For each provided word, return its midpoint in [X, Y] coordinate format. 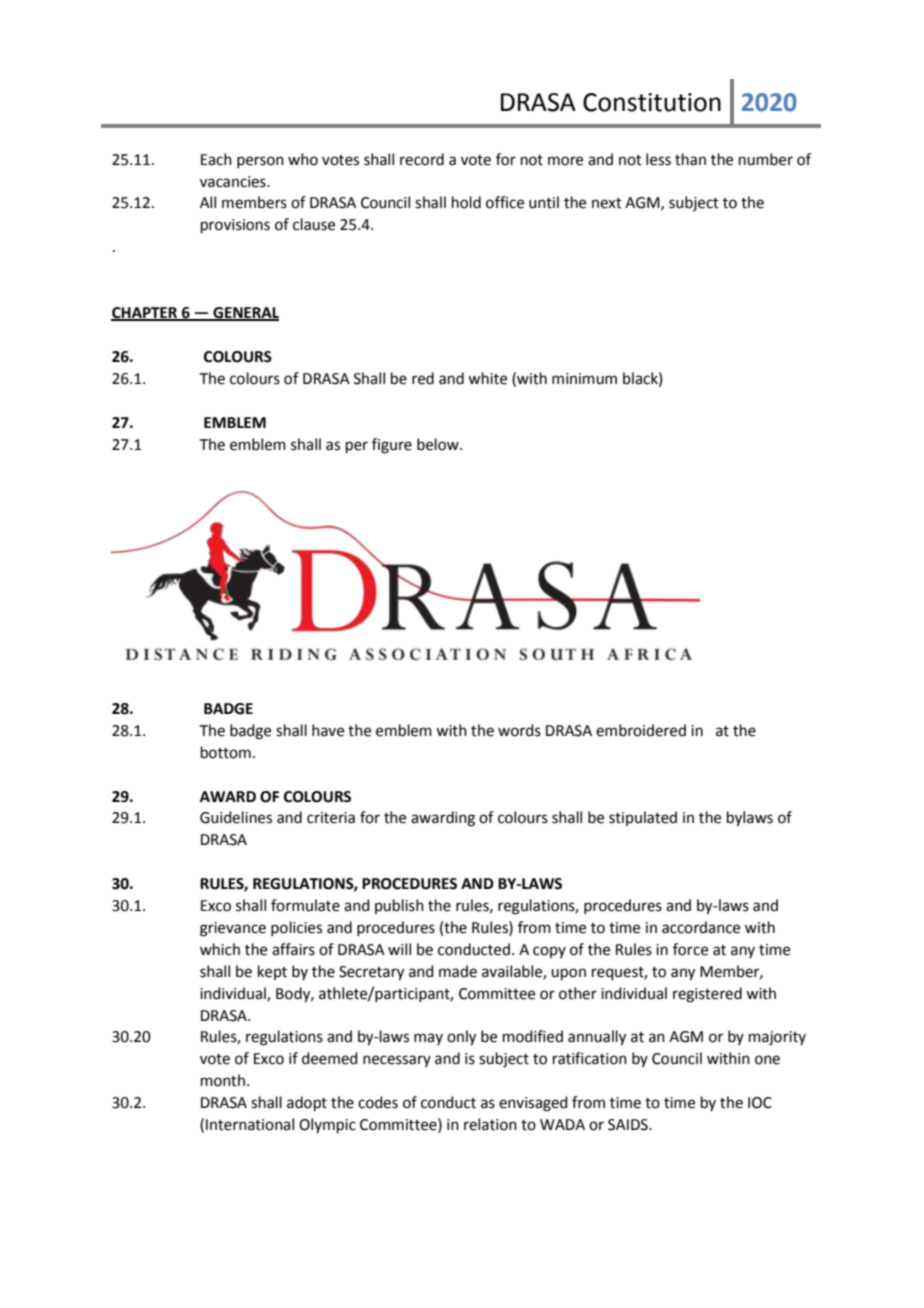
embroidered [641, 730]
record [422, 159]
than [690, 159]
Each [216, 159]
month [223, 1080]
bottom [226, 752]
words [519, 730]
